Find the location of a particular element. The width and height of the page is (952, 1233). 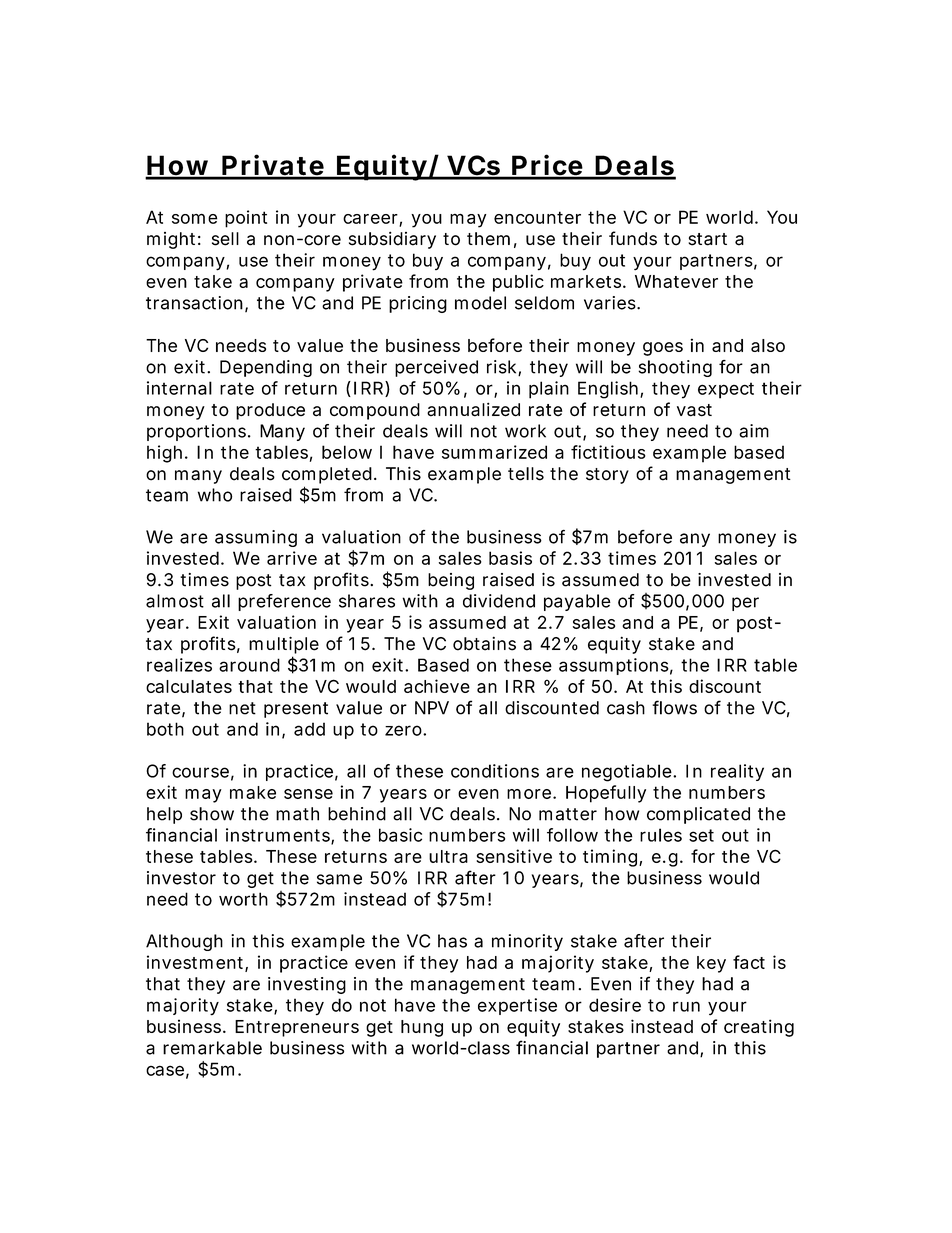

conditions is located at coordinates (495, 771).
